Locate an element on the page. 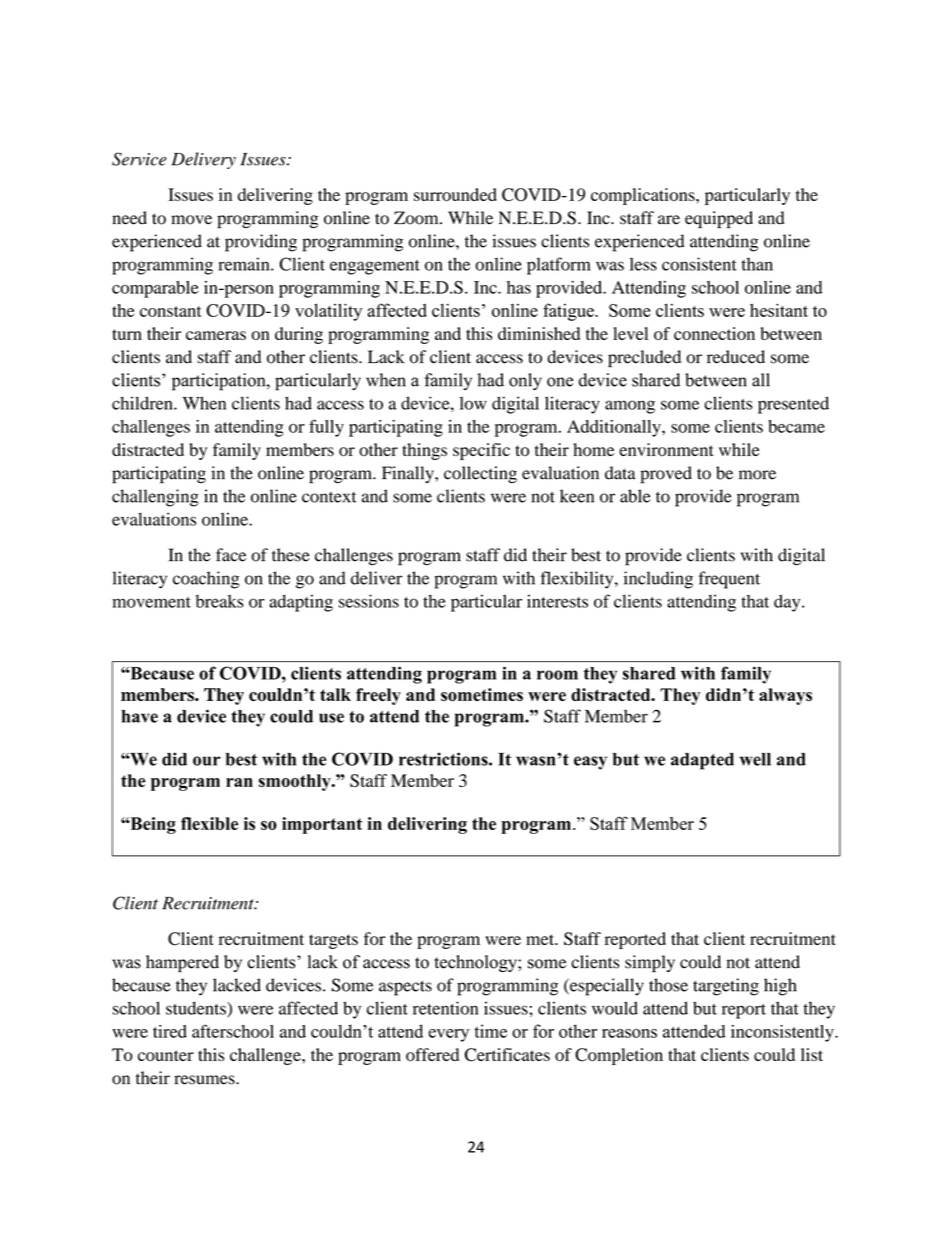 This document has width=952, height=1233. breaks is located at coordinates (220, 601).
